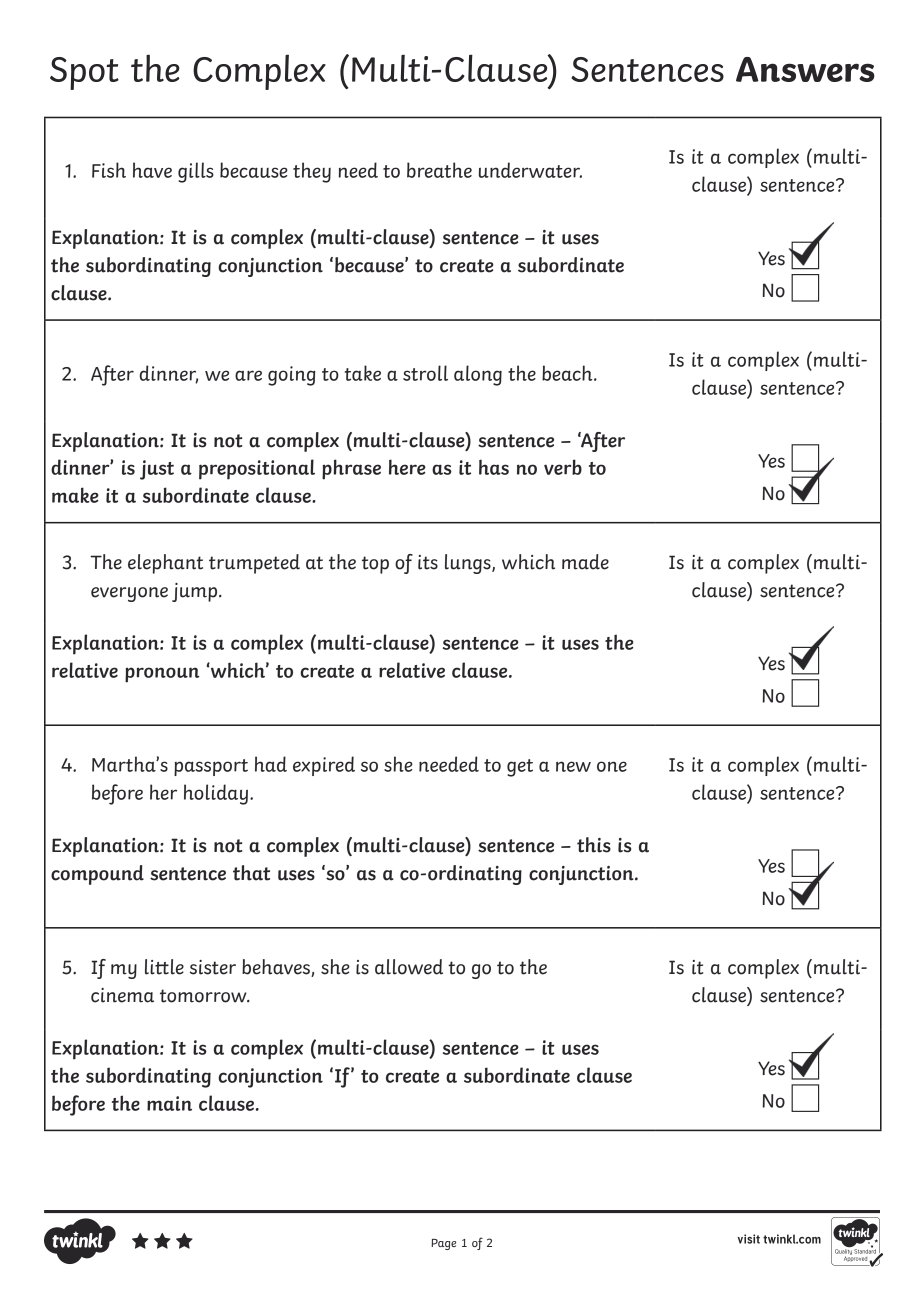  What do you see at coordinates (805, 69) in the document?
I see `Answers` at bounding box center [805, 69].
